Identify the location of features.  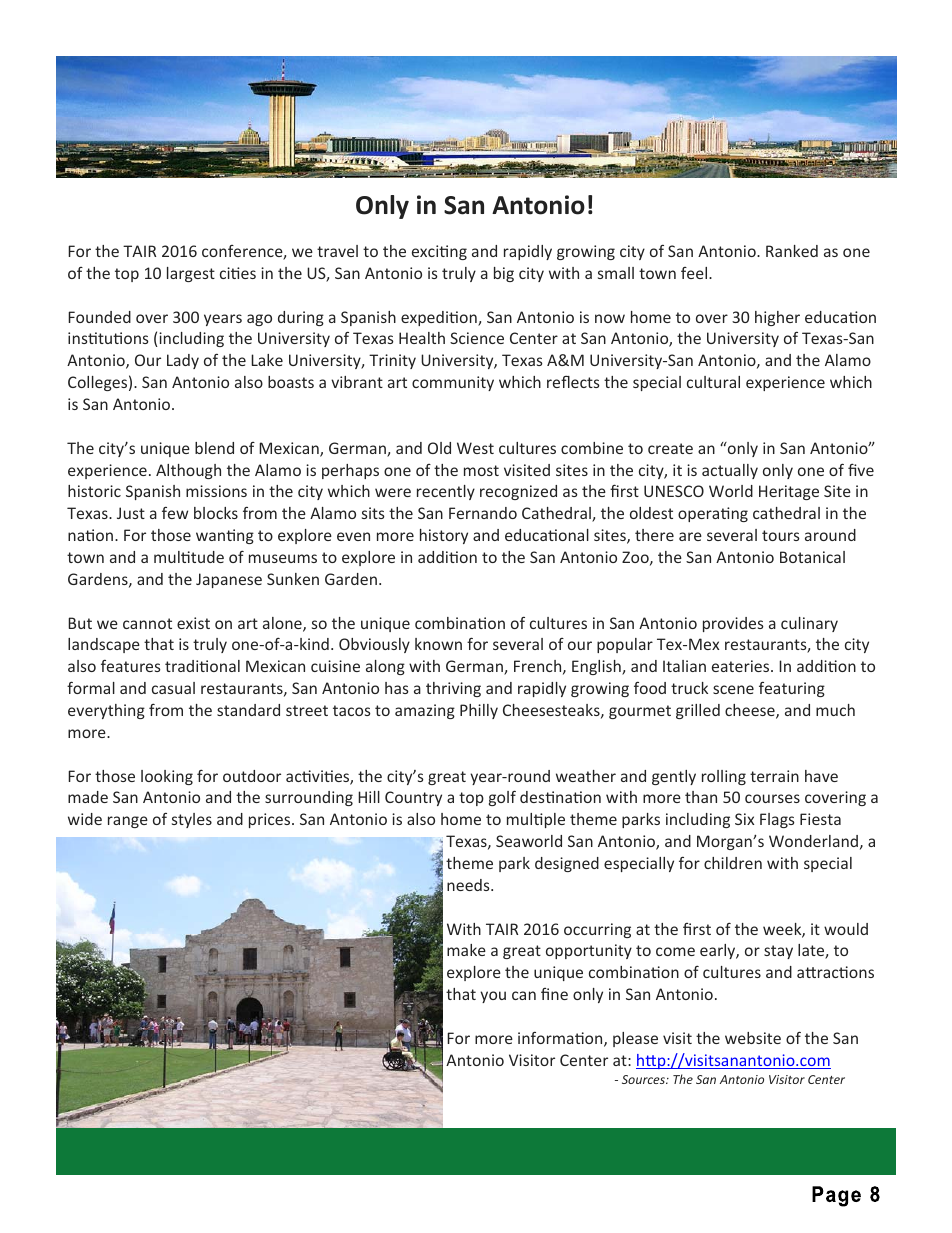
(131, 666).
